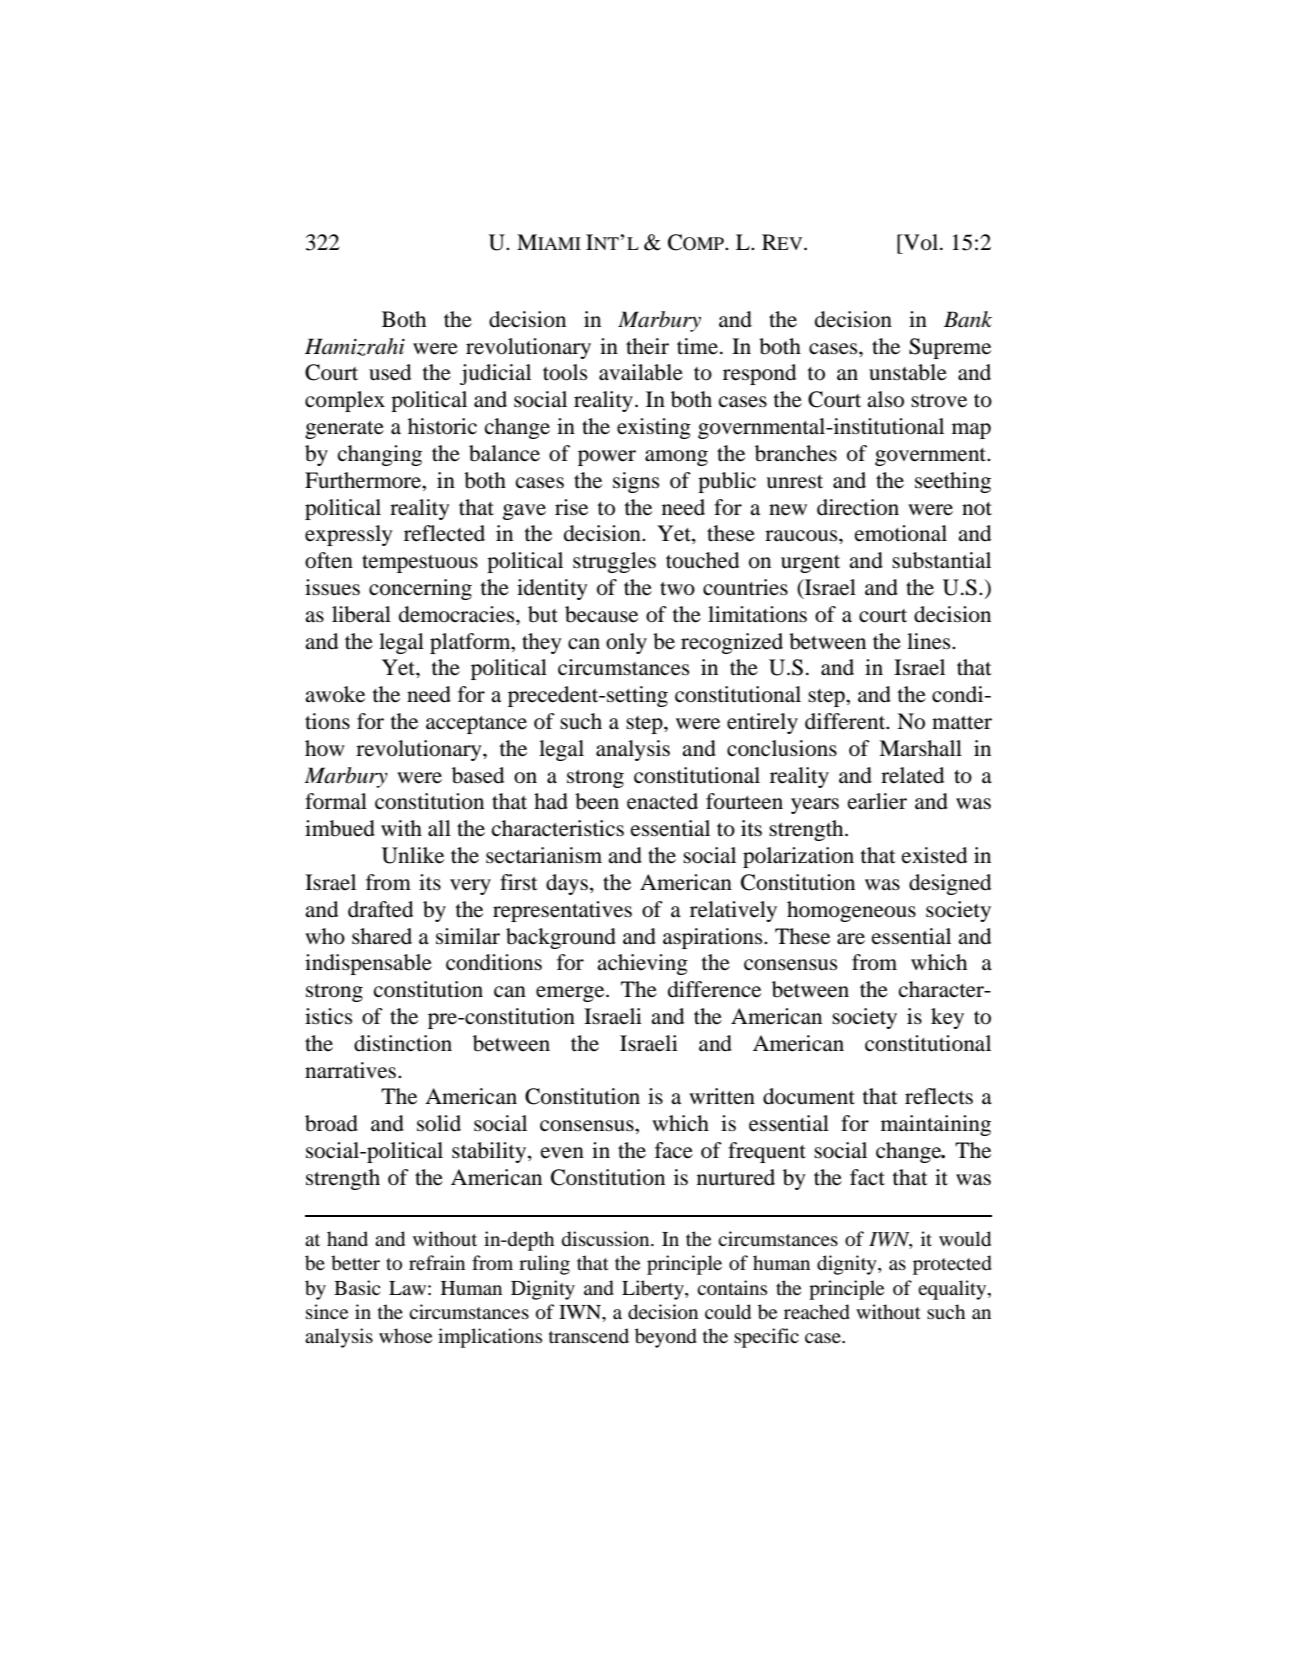 Image resolution: width=1297 pixels, height=1679 pixels. What do you see at coordinates (953, 1290) in the screenshot?
I see `equality` at bounding box center [953, 1290].
